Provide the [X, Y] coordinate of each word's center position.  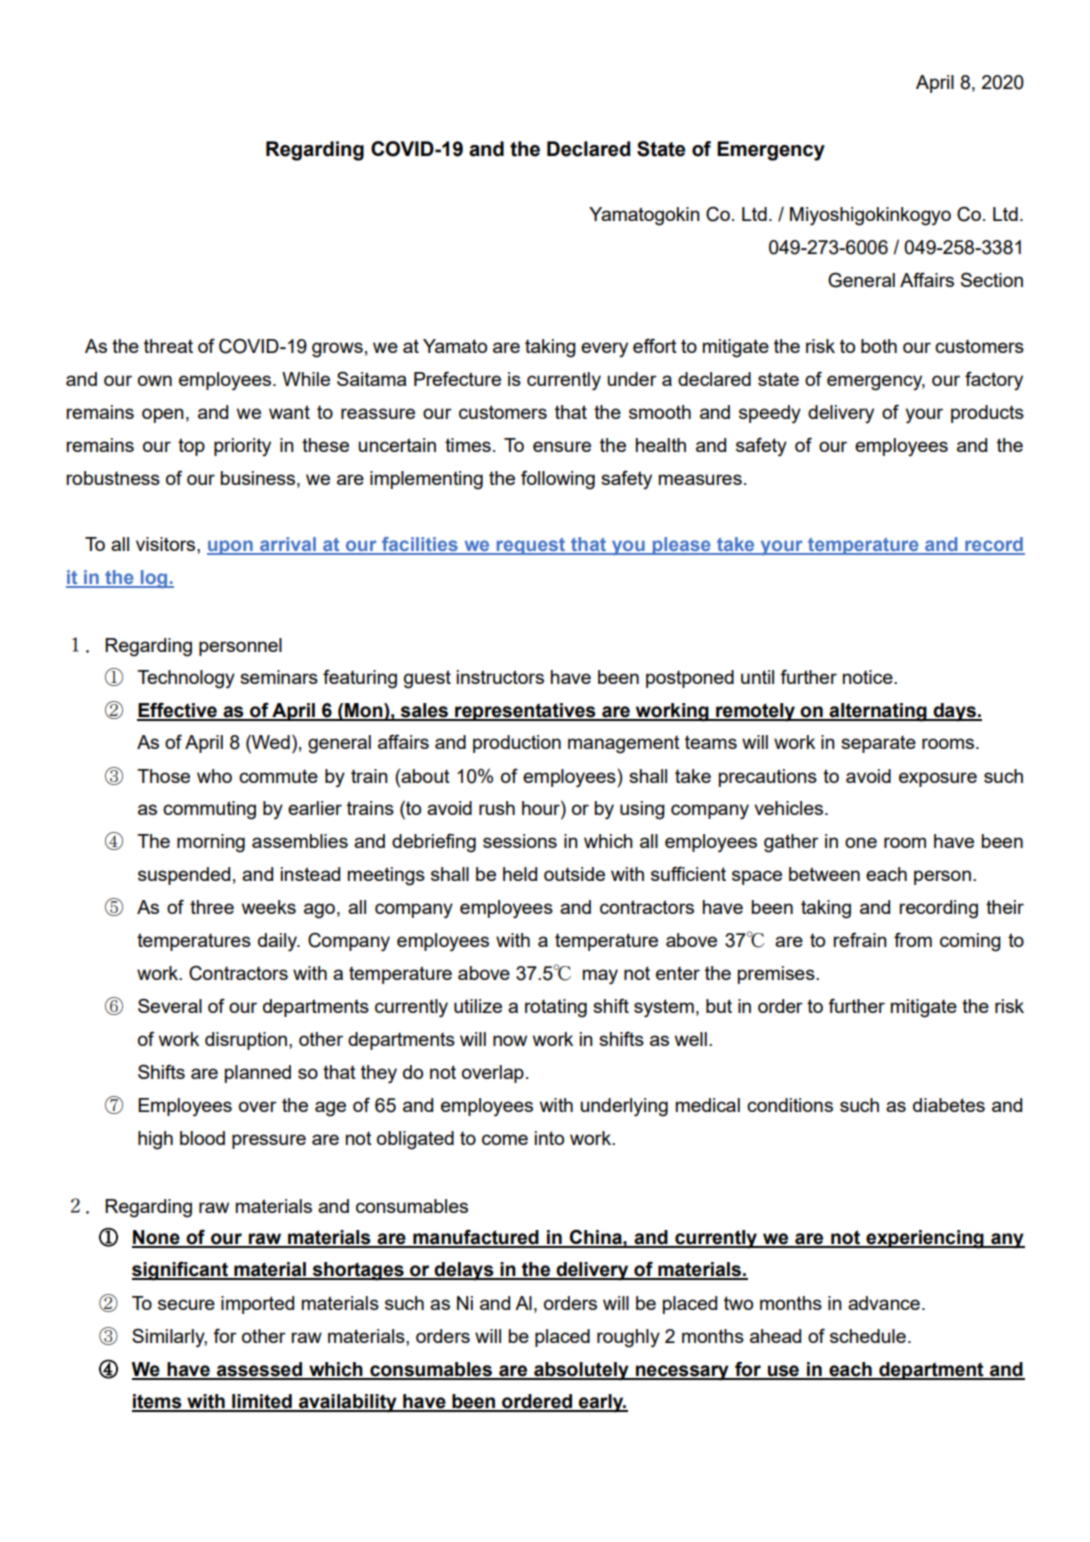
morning [211, 843]
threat [168, 346]
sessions [520, 841]
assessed [259, 1370]
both [879, 346]
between [824, 874]
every [604, 349]
